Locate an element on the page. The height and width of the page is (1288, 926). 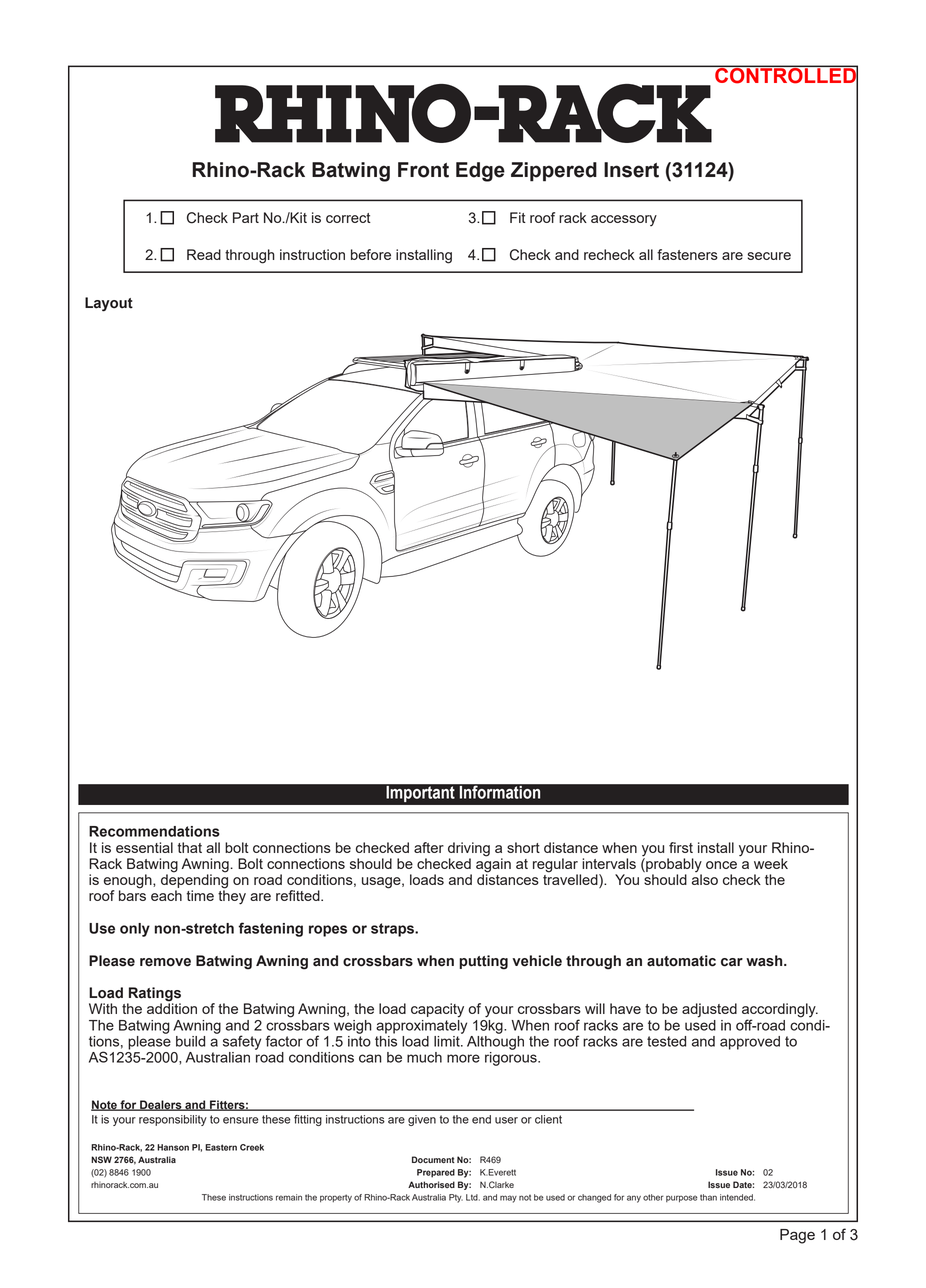
Layout is located at coordinates (109, 304).
